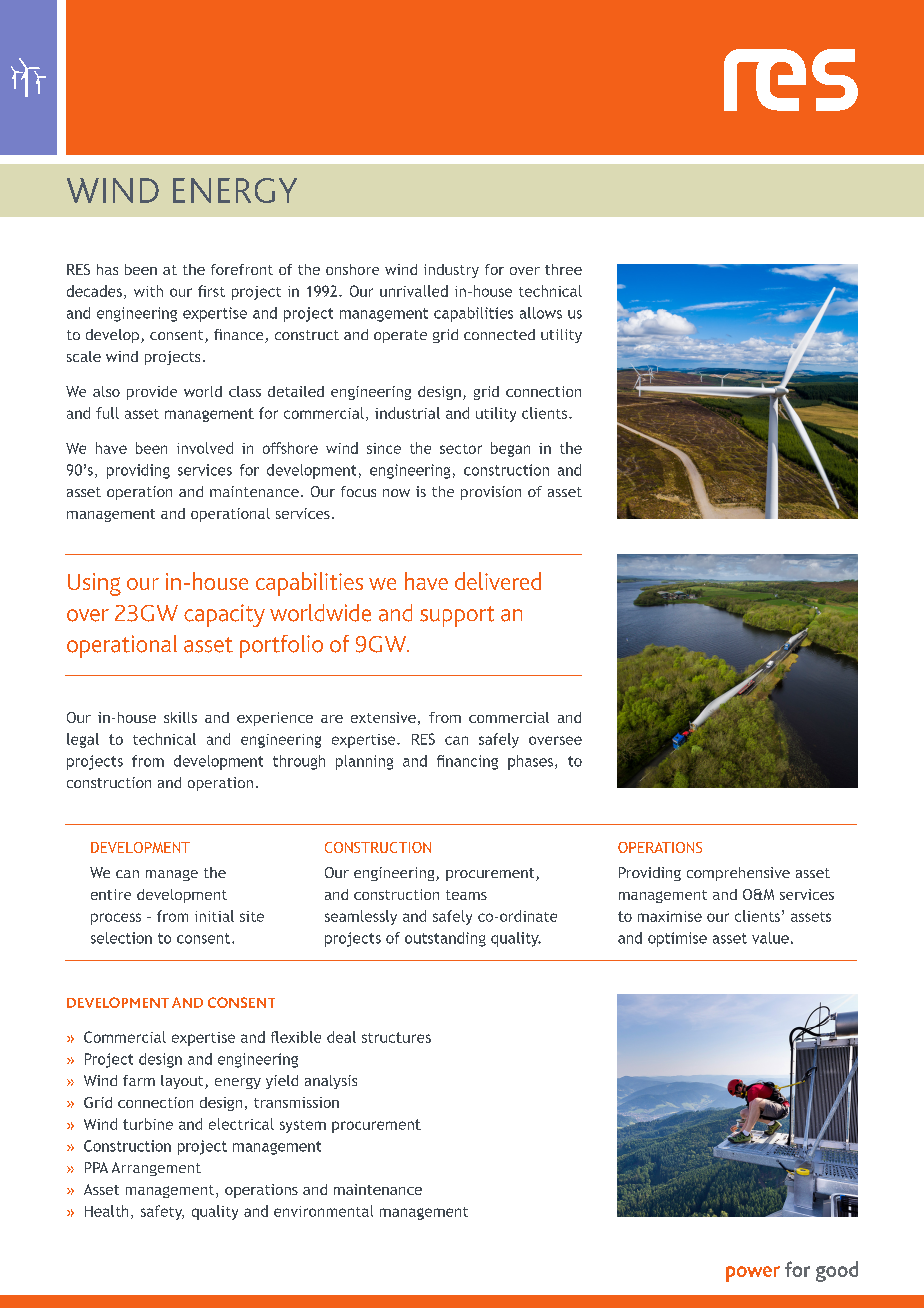 Image resolution: width=924 pixels, height=1308 pixels. What do you see at coordinates (148, 291) in the document?
I see `with` at bounding box center [148, 291].
